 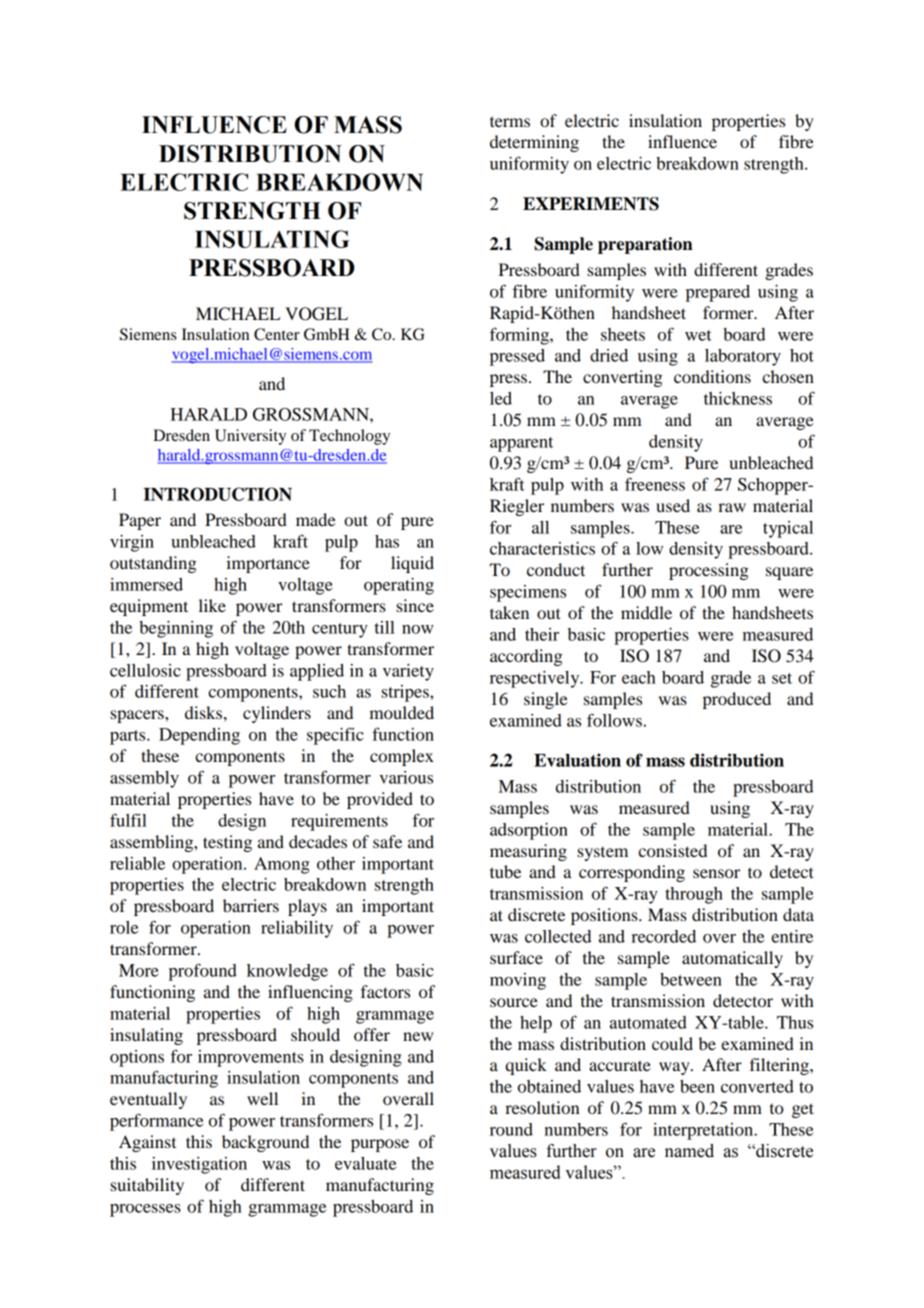 What do you see at coordinates (518, 981) in the image?
I see `moving` at bounding box center [518, 981].
